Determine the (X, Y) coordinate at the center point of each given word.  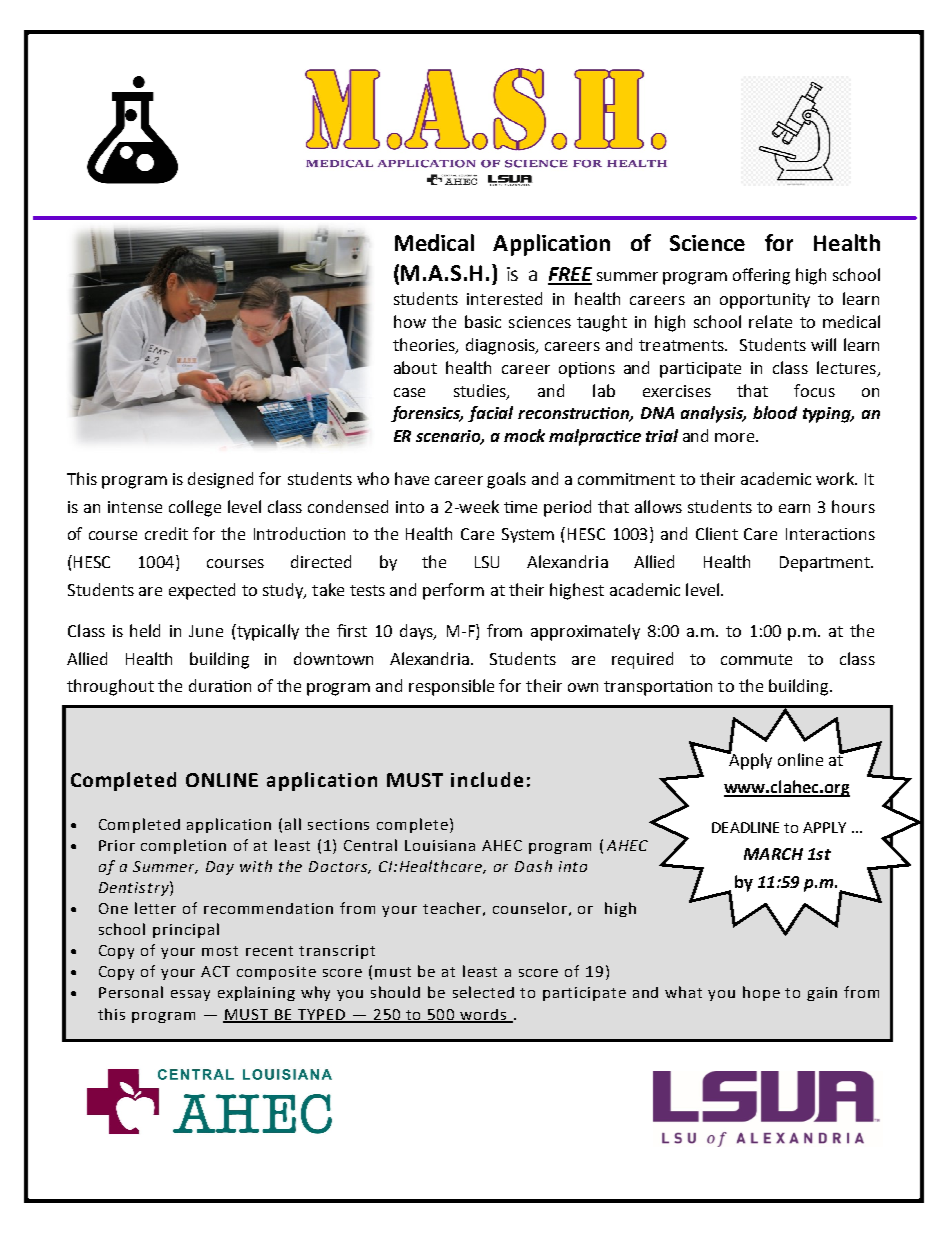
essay (190, 995)
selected (483, 992)
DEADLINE (745, 827)
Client (717, 533)
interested (504, 298)
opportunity (765, 301)
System (528, 535)
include (487, 779)
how (410, 321)
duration (220, 685)
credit (166, 533)
